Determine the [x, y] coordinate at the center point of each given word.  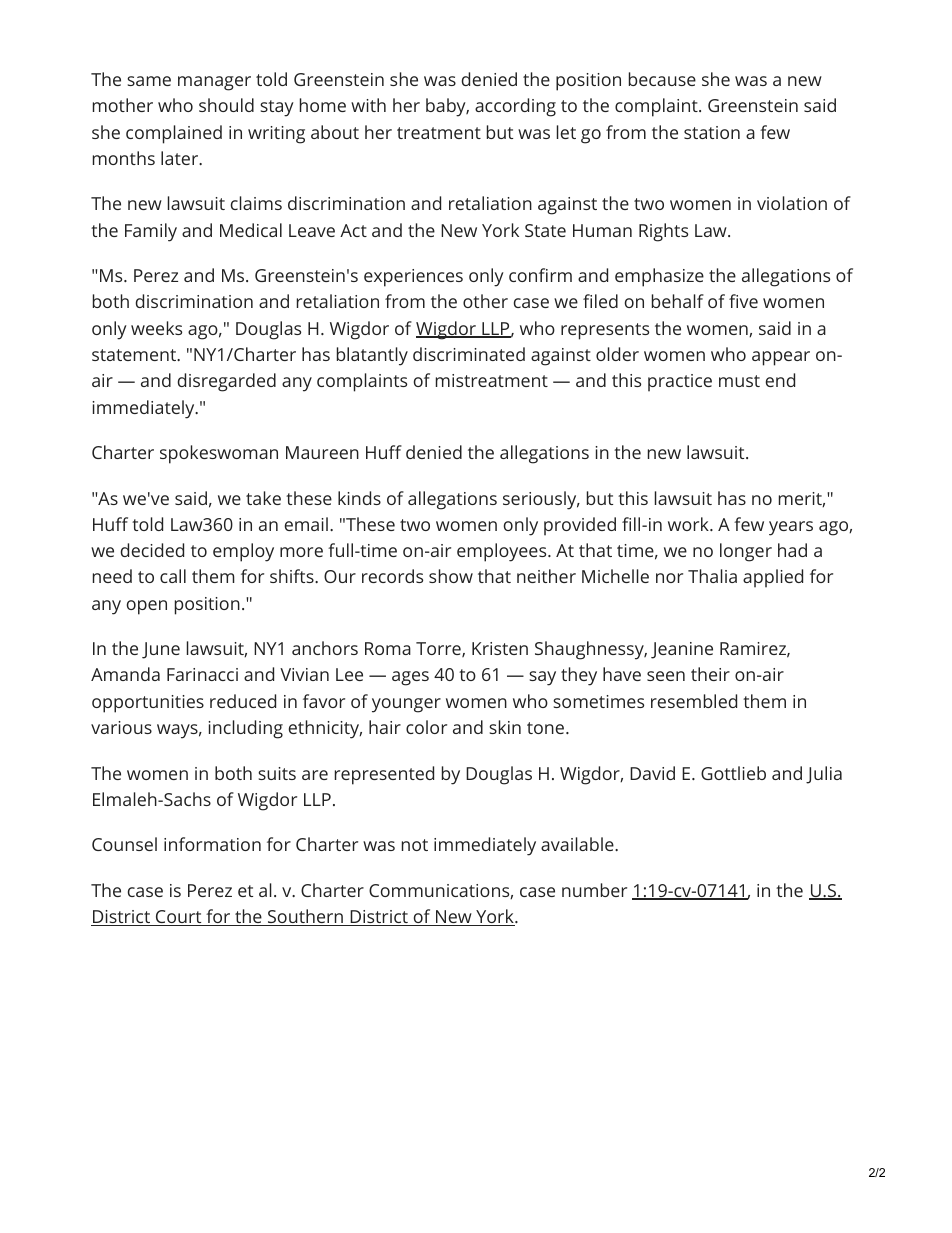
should [226, 105]
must [739, 381]
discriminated [469, 354]
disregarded [227, 382]
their [710, 674]
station [712, 132]
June [161, 650]
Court [179, 918]
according [515, 107]
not [415, 845]
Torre [439, 649]
